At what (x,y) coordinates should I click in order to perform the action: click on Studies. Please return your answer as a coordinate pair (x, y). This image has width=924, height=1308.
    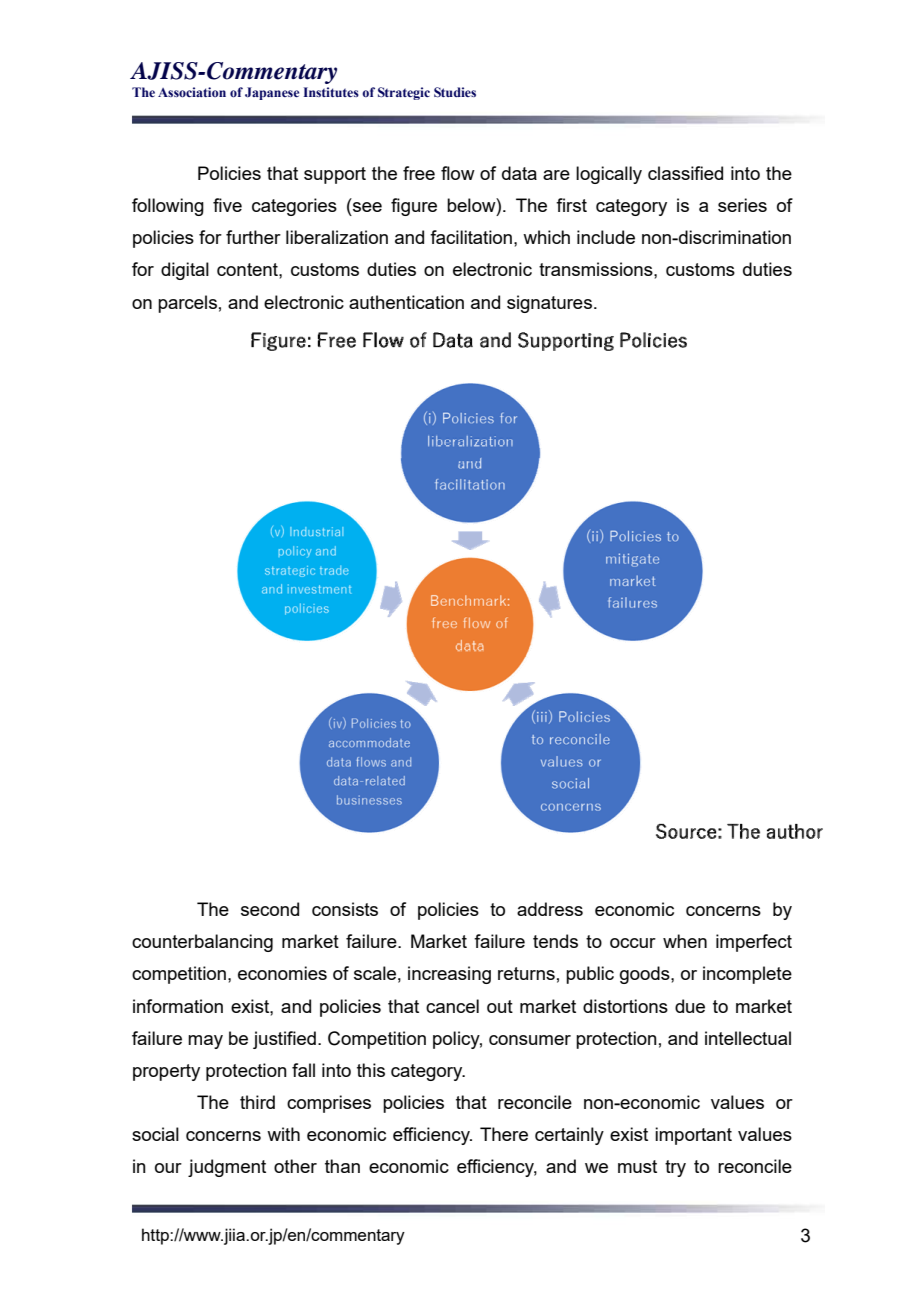
    Looking at the image, I should click on (455, 92).
